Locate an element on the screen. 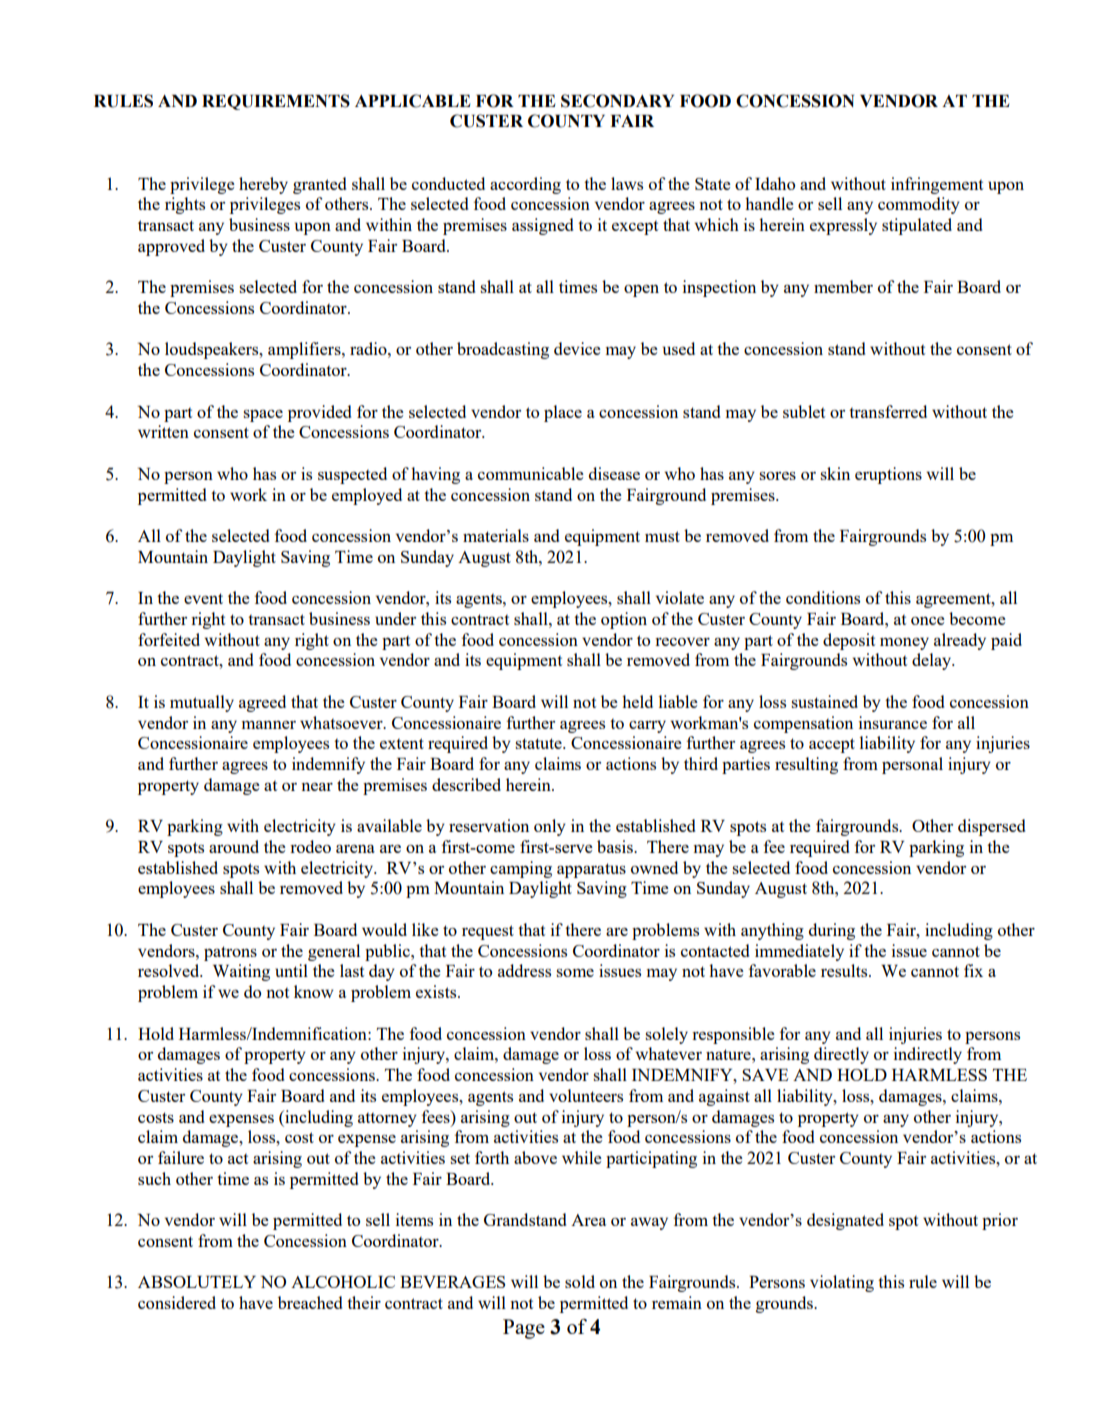 The width and height of the screenshot is (1104, 1428). statute is located at coordinates (539, 743).
